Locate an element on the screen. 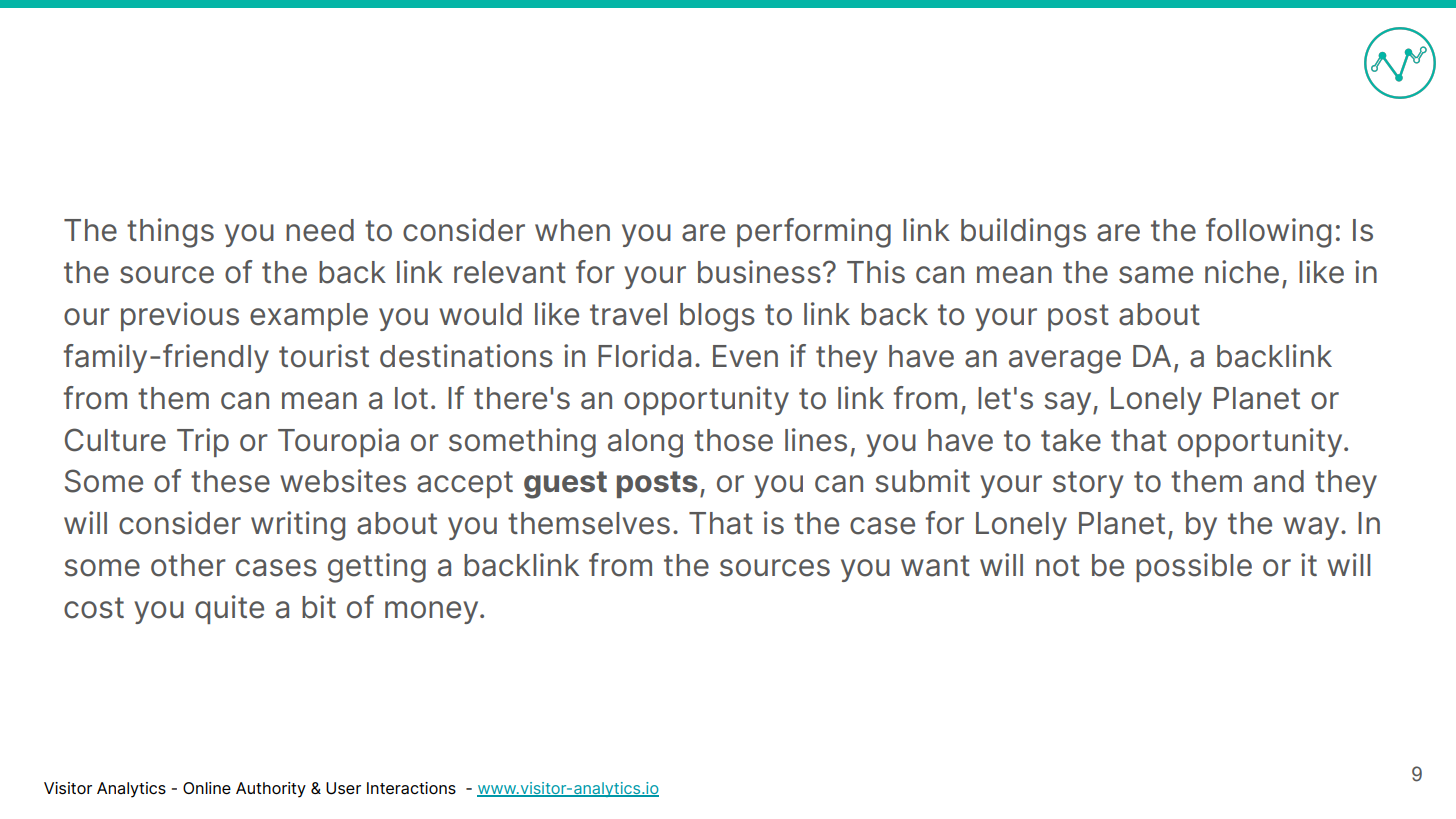 The image size is (1456, 819). Online is located at coordinates (207, 788).
